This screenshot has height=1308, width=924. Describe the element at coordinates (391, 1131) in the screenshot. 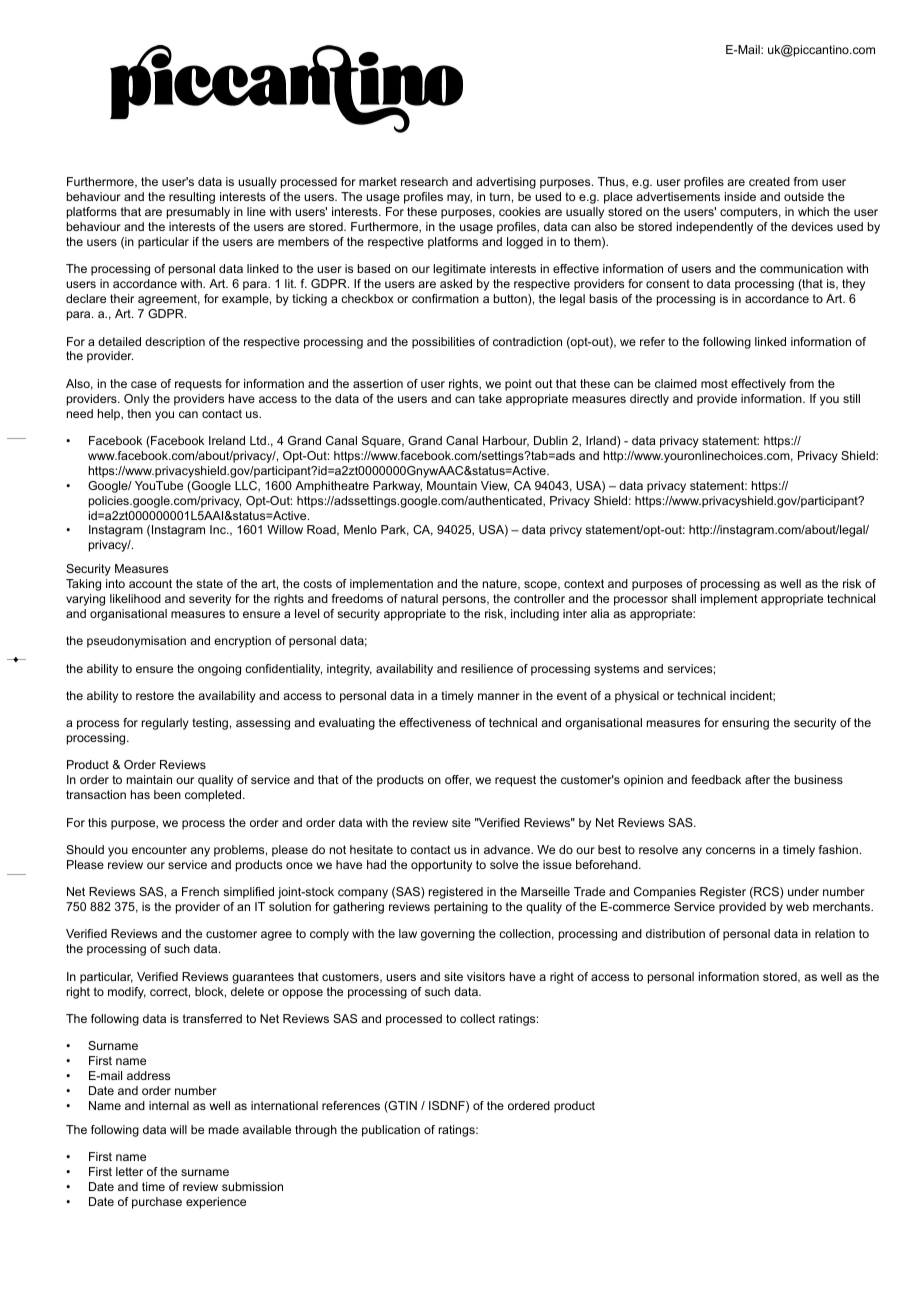

I see `publication` at that location.
